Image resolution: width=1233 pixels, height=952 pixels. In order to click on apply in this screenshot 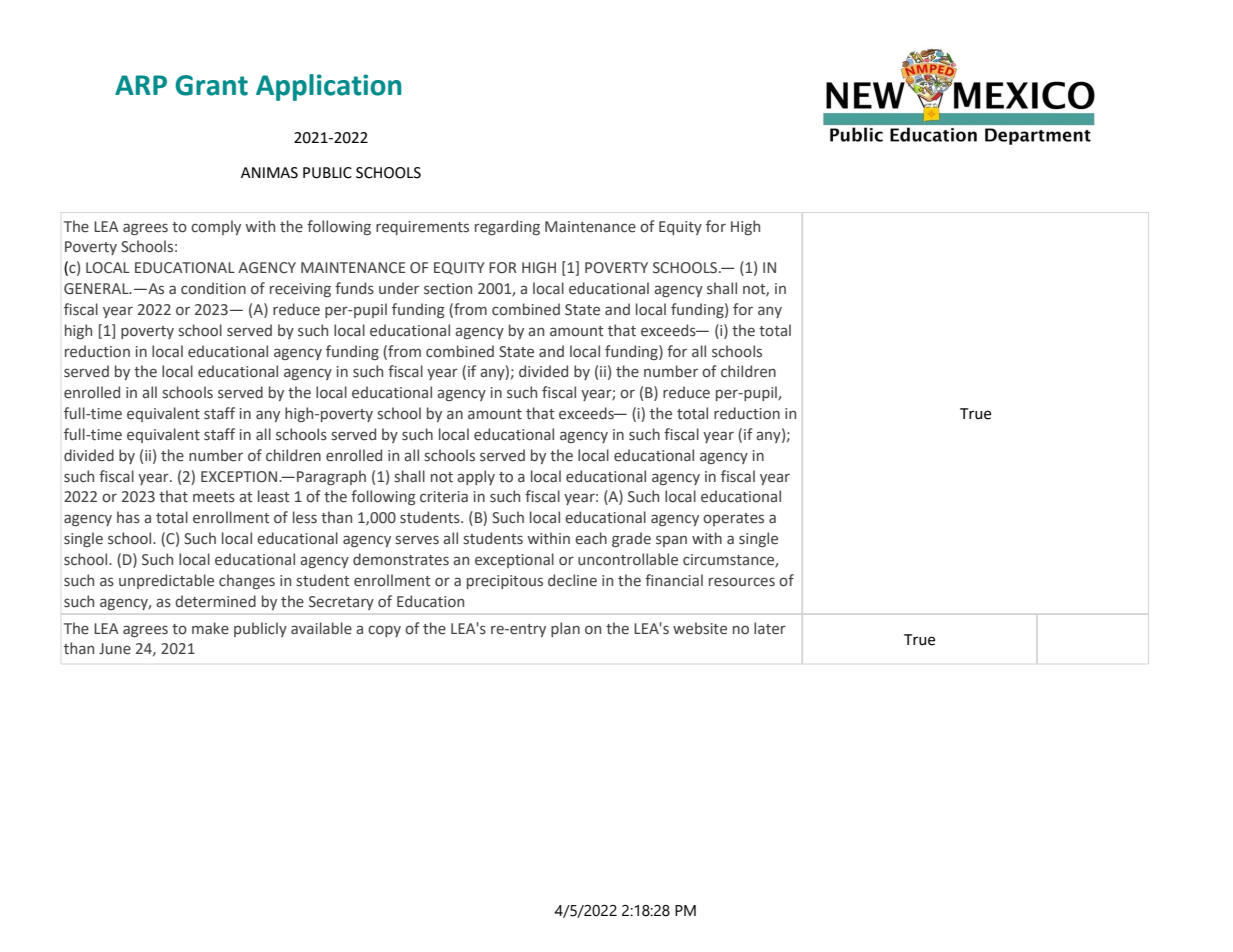, I will do `click(476, 477)`.
